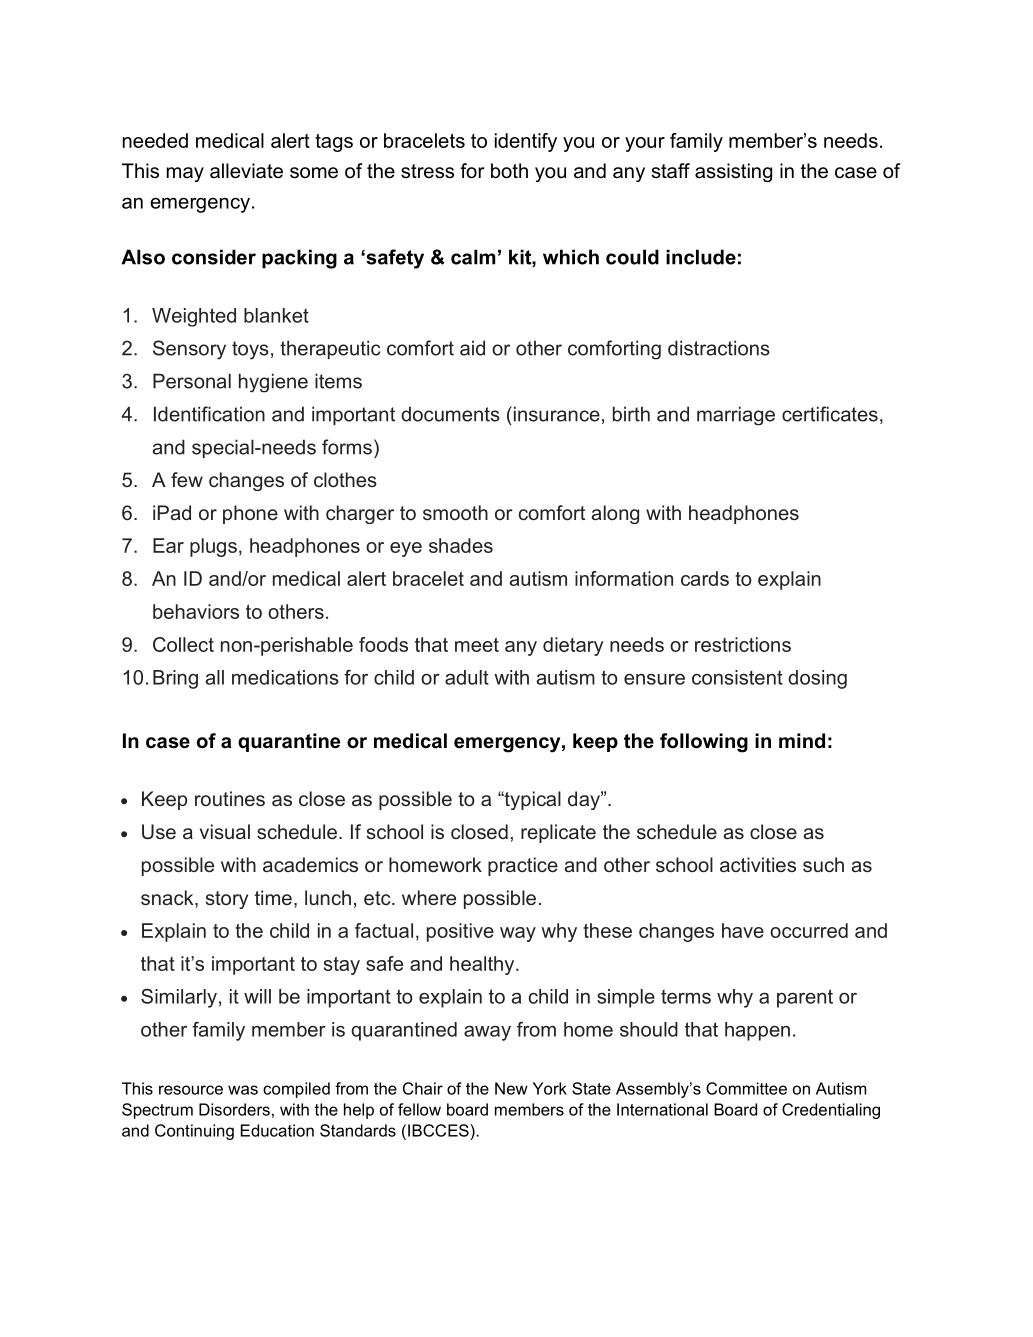 The height and width of the screenshot is (1337, 1033). I want to click on activities, so click(758, 864).
